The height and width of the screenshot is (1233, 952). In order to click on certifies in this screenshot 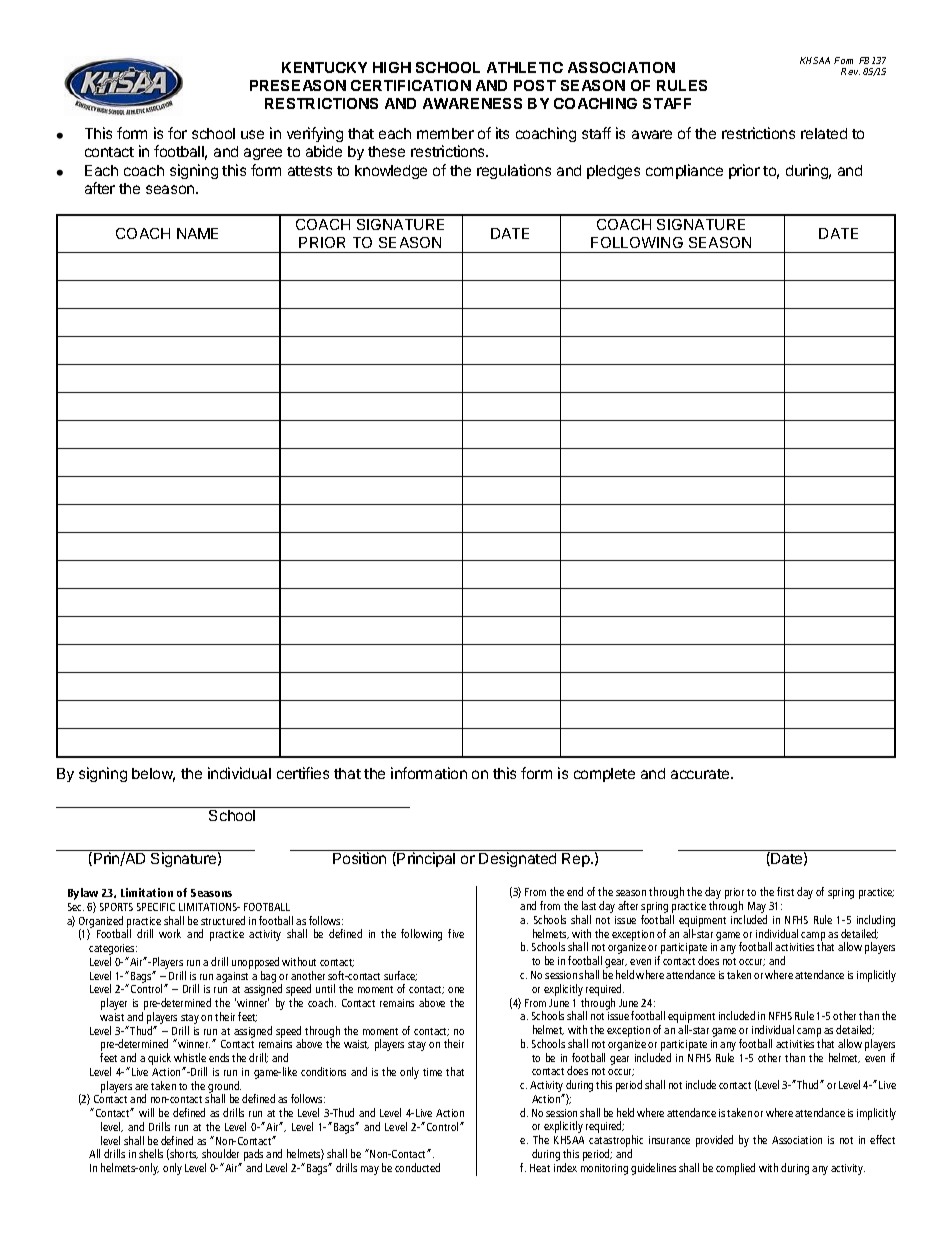, I will do `click(303, 773)`.
